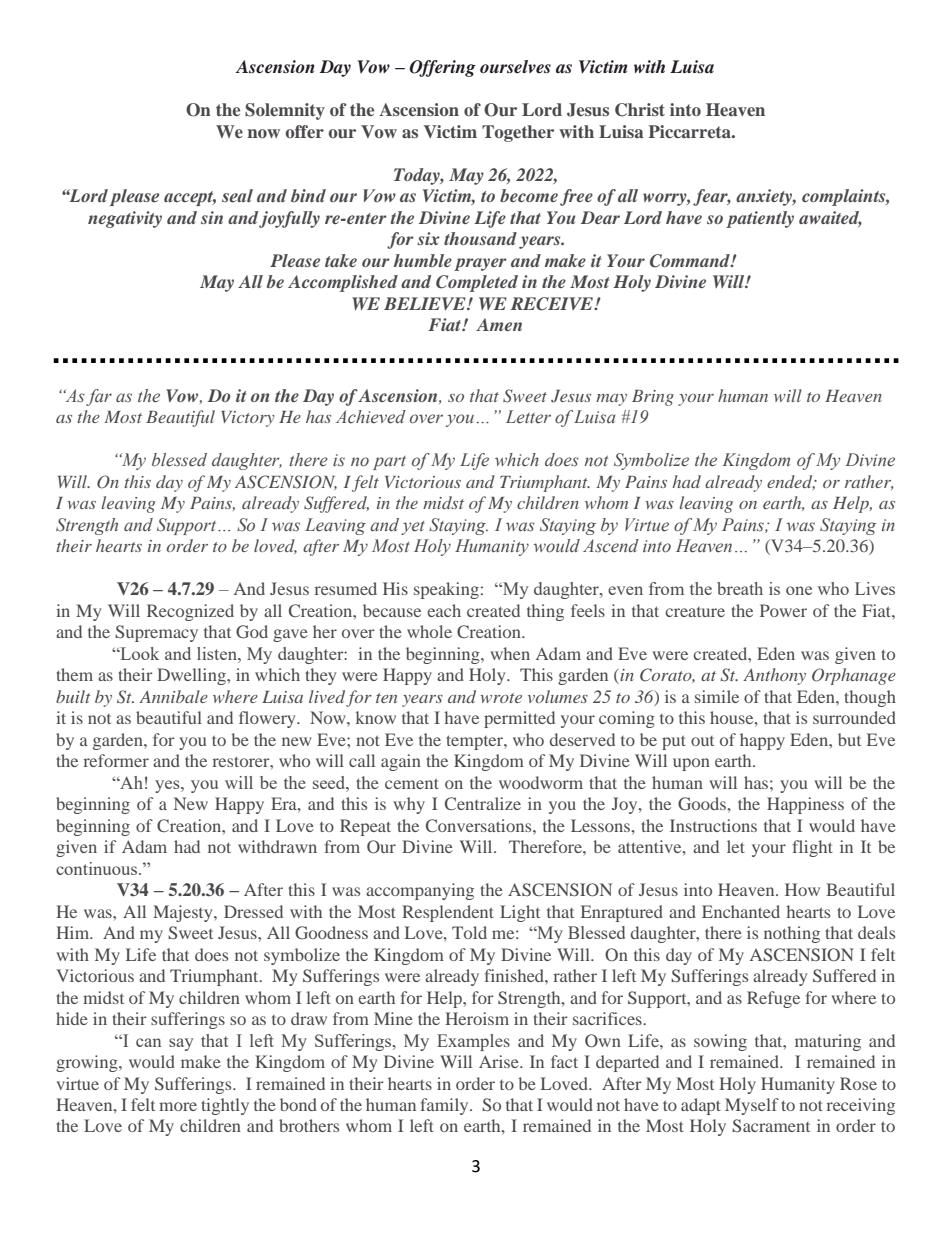 This document has width=952, height=1233. Describe the element at coordinates (248, 419) in the document. I see `Victory` at that location.
